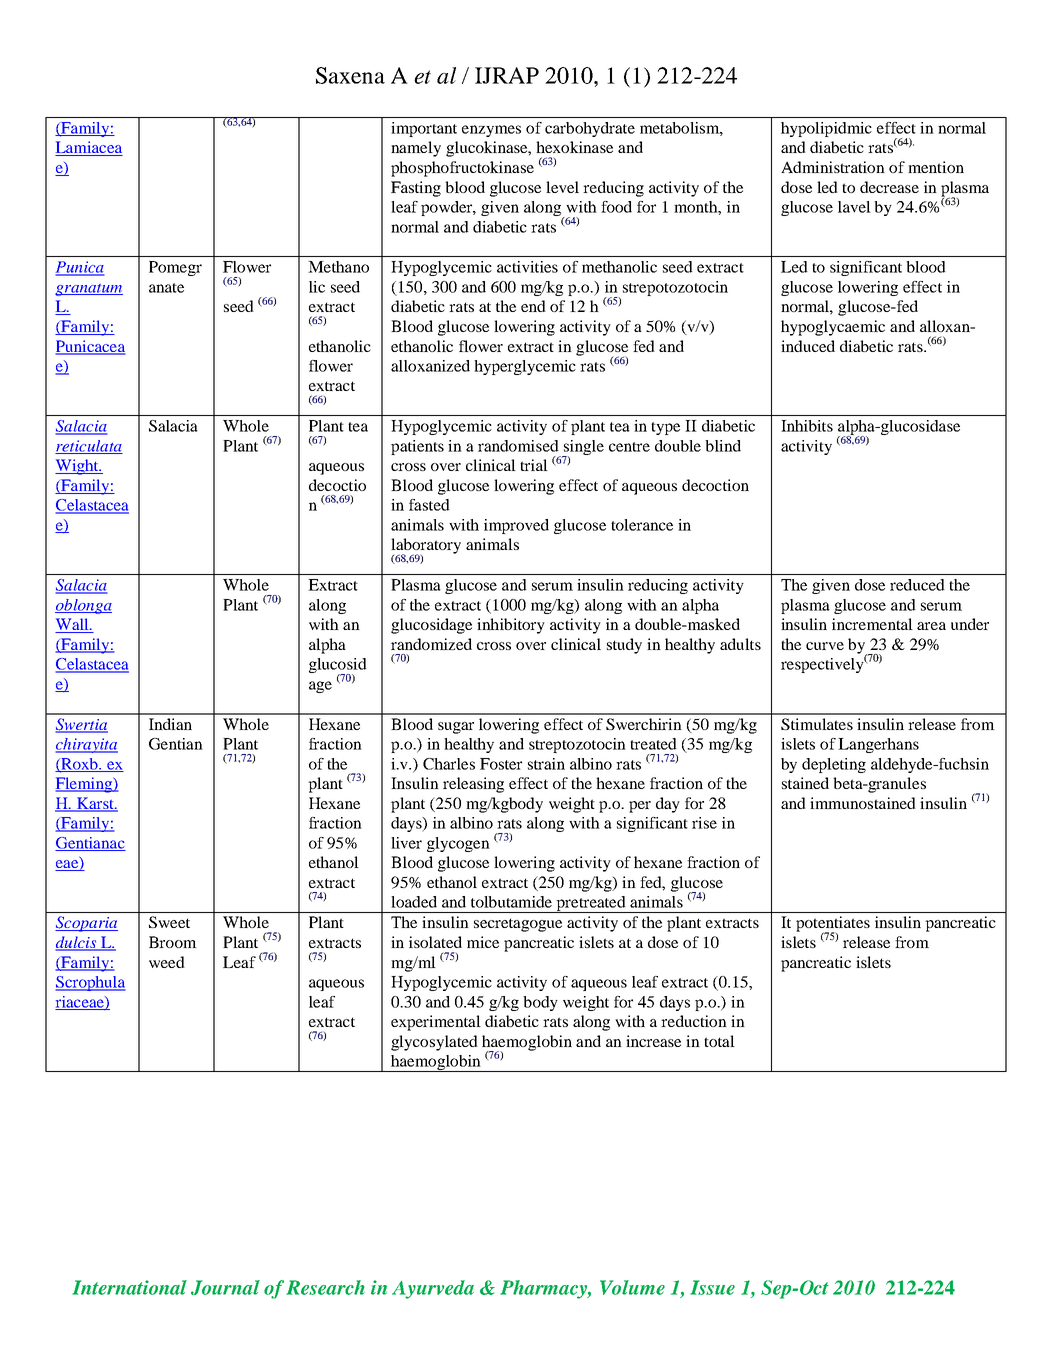  I want to click on reticulata, so click(89, 447).
